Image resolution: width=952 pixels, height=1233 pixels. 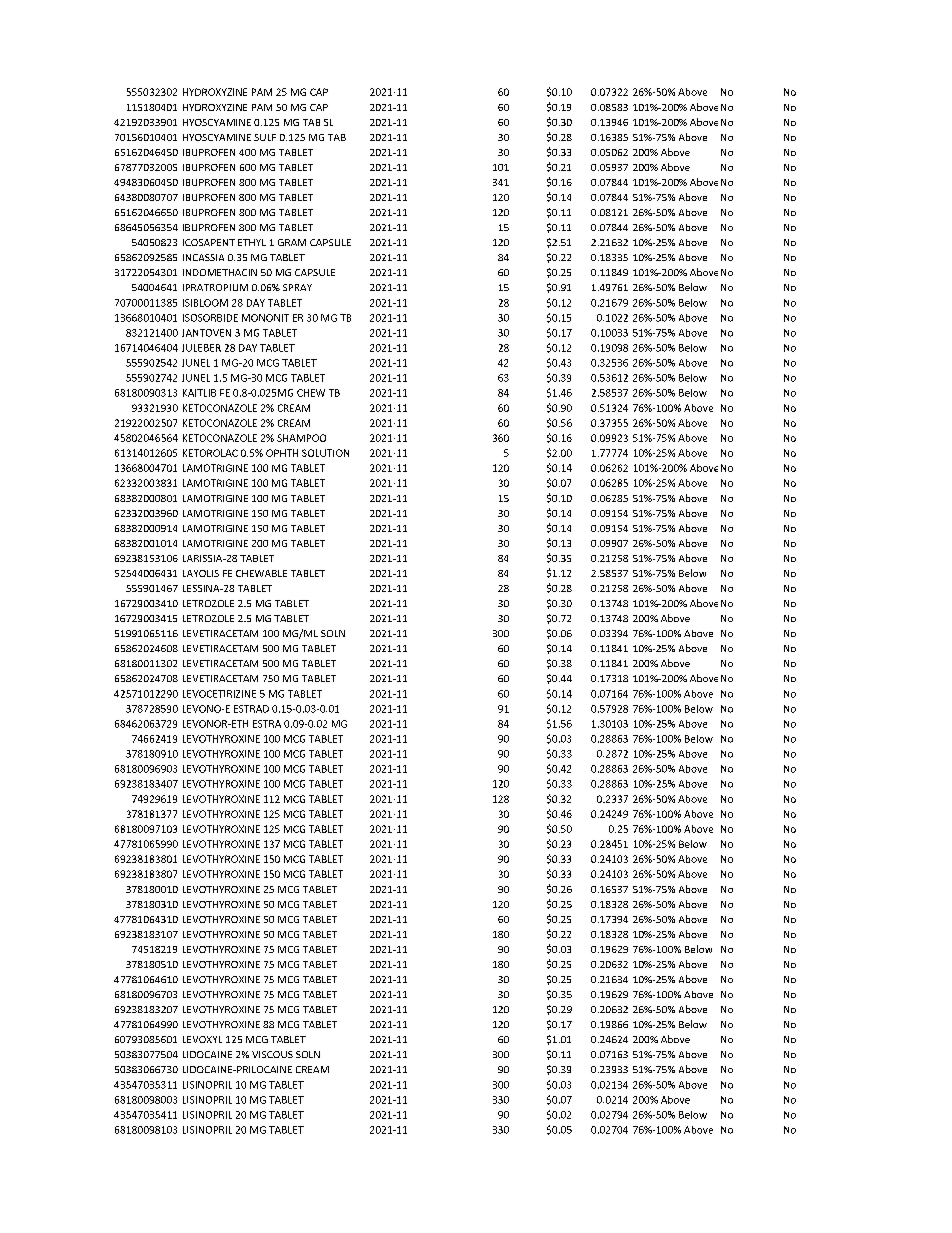 I want to click on SOLUTION, so click(x=325, y=453).
